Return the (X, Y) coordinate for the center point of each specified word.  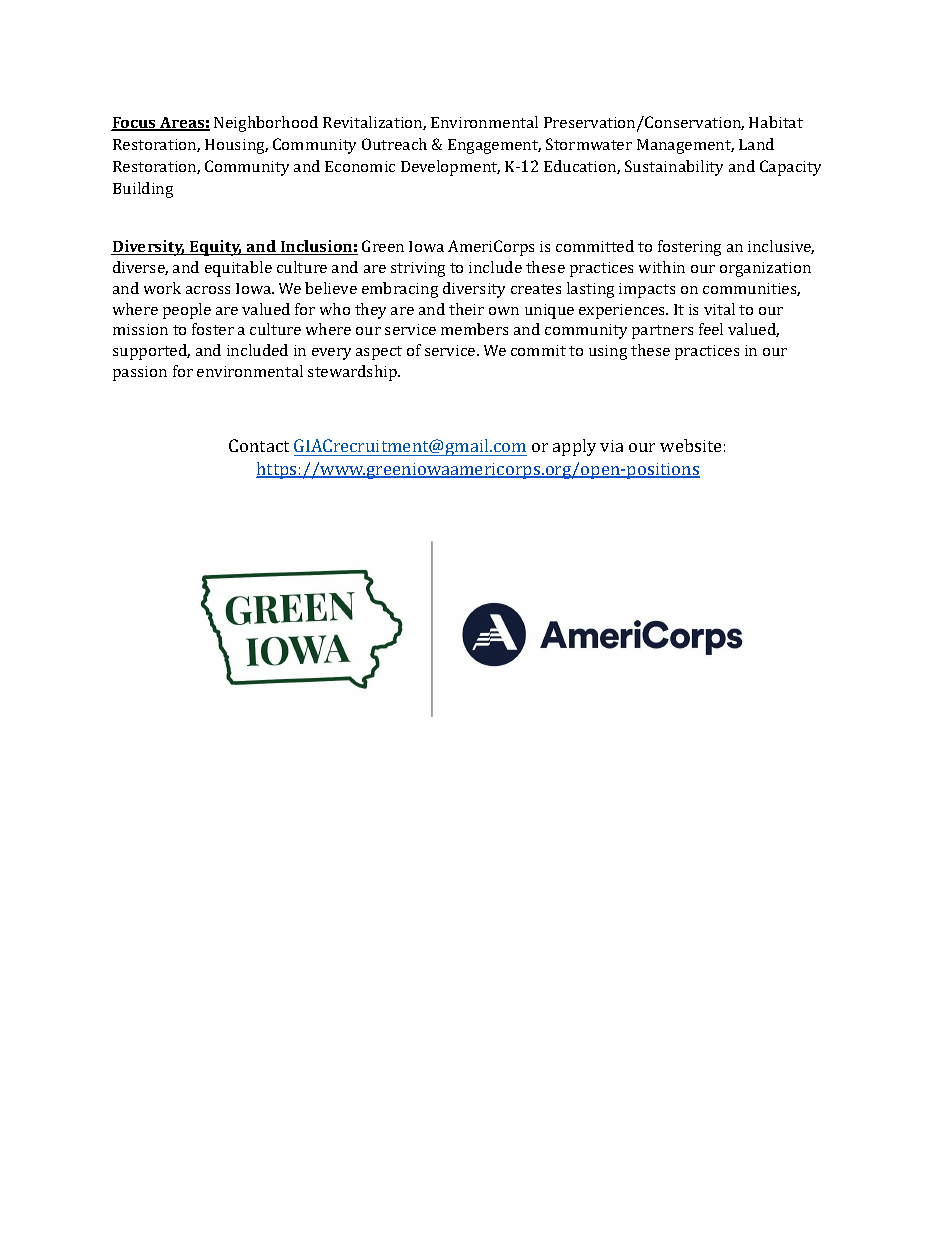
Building (143, 190)
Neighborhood (266, 124)
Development (450, 168)
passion (140, 373)
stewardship (354, 373)
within (662, 267)
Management (685, 146)
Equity (215, 248)
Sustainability (674, 168)
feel (711, 329)
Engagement (494, 146)
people (187, 311)
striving (418, 269)
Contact (259, 445)
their (466, 309)
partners (662, 332)
